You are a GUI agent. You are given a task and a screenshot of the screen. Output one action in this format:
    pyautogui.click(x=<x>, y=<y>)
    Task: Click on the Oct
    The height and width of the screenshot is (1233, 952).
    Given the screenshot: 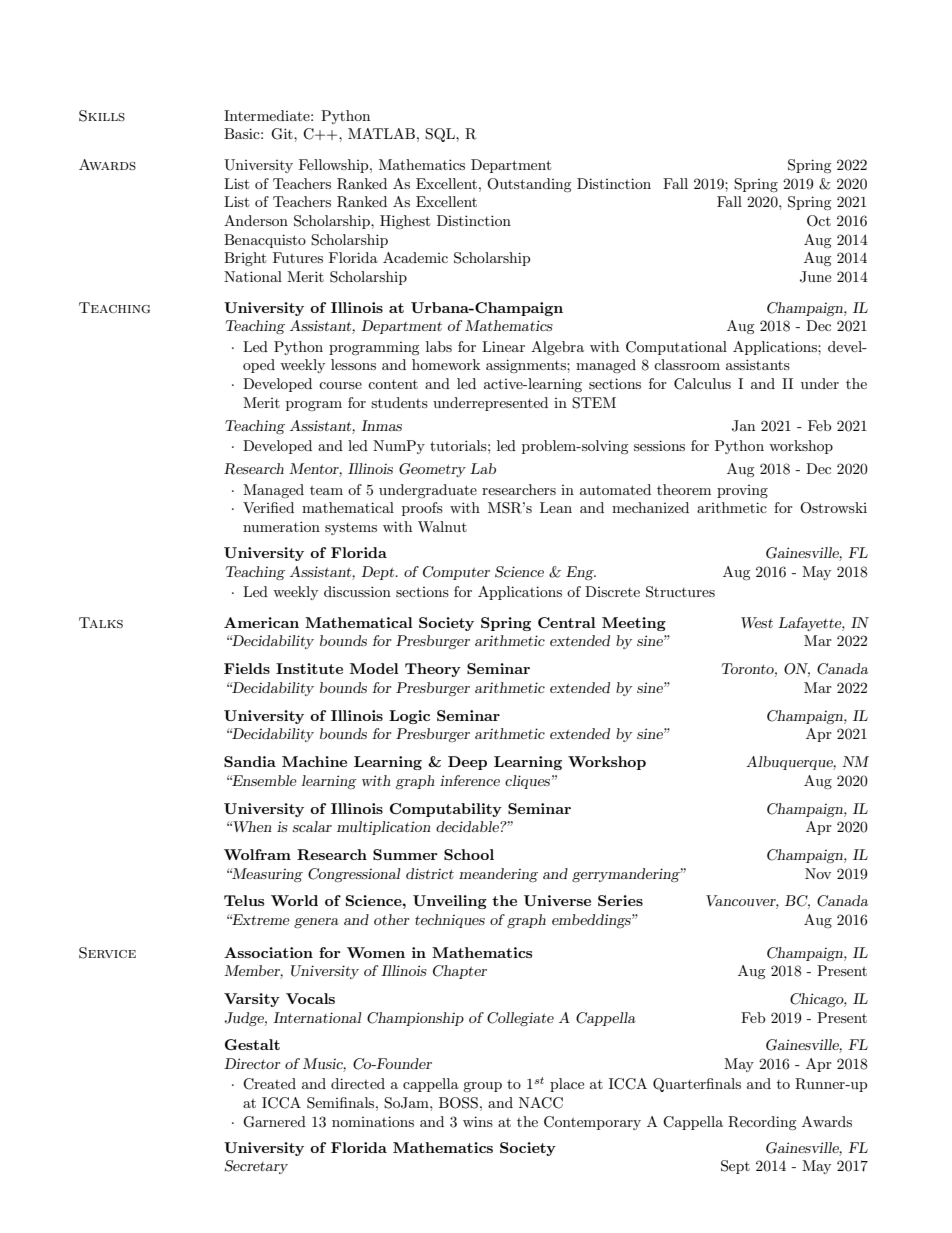 What is the action you would take?
    pyautogui.click(x=819, y=221)
